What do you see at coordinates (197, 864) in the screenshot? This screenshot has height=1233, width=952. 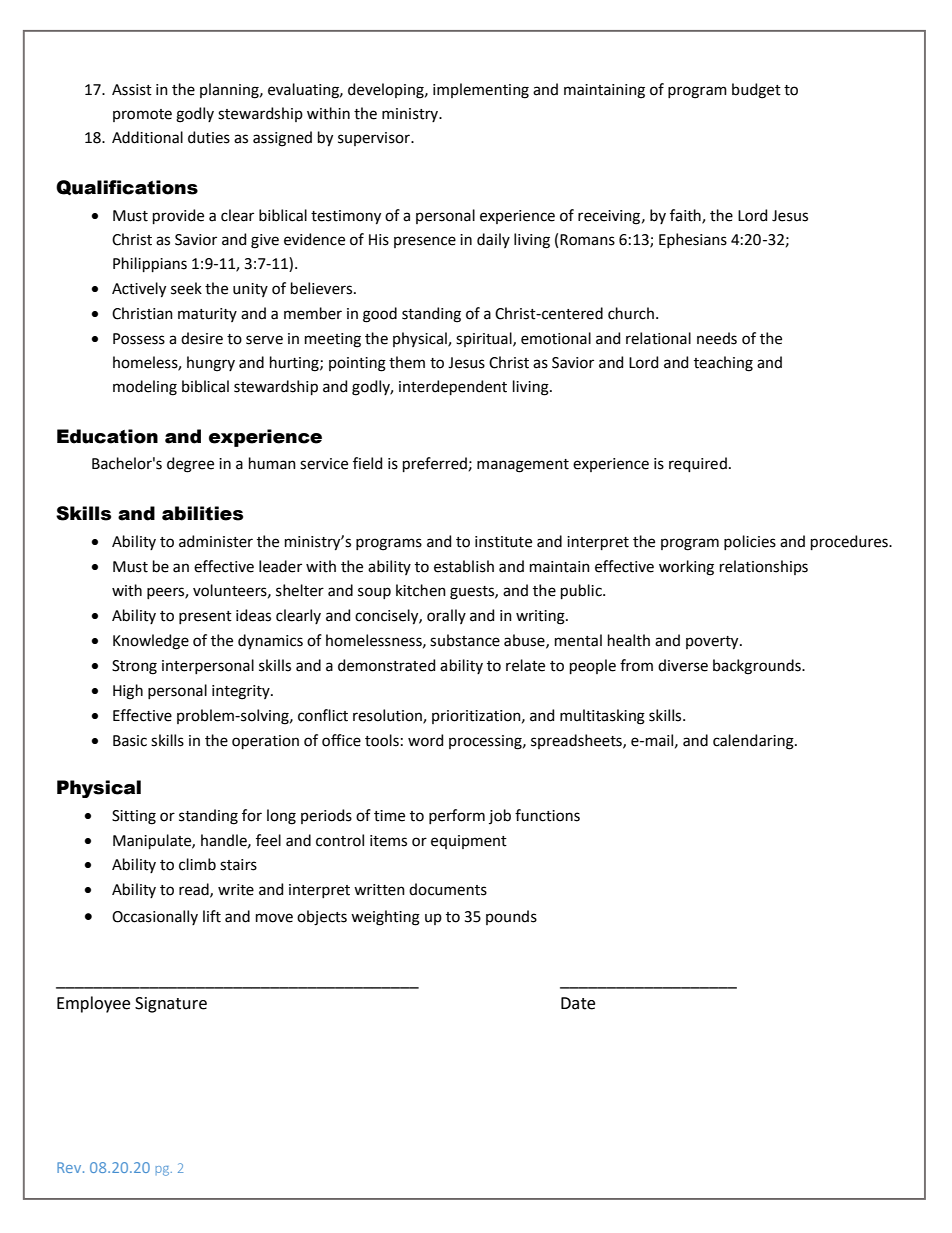 I see `climb` at bounding box center [197, 864].
